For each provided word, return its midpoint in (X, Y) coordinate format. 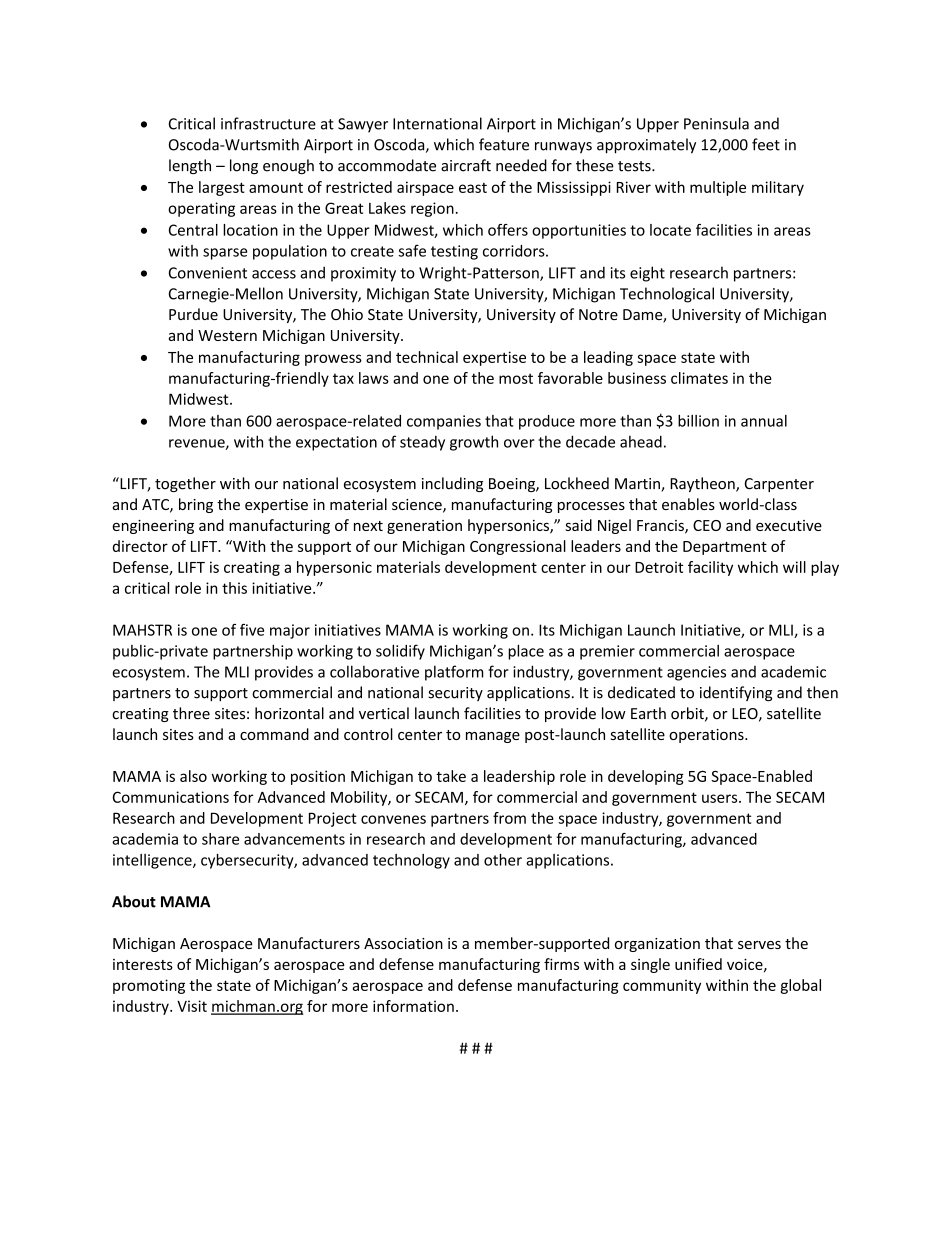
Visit (192, 1006)
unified (698, 964)
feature (504, 144)
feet (766, 144)
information (413, 1006)
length (190, 166)
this (234, 588)
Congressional (518, 547)
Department (725, 548)
